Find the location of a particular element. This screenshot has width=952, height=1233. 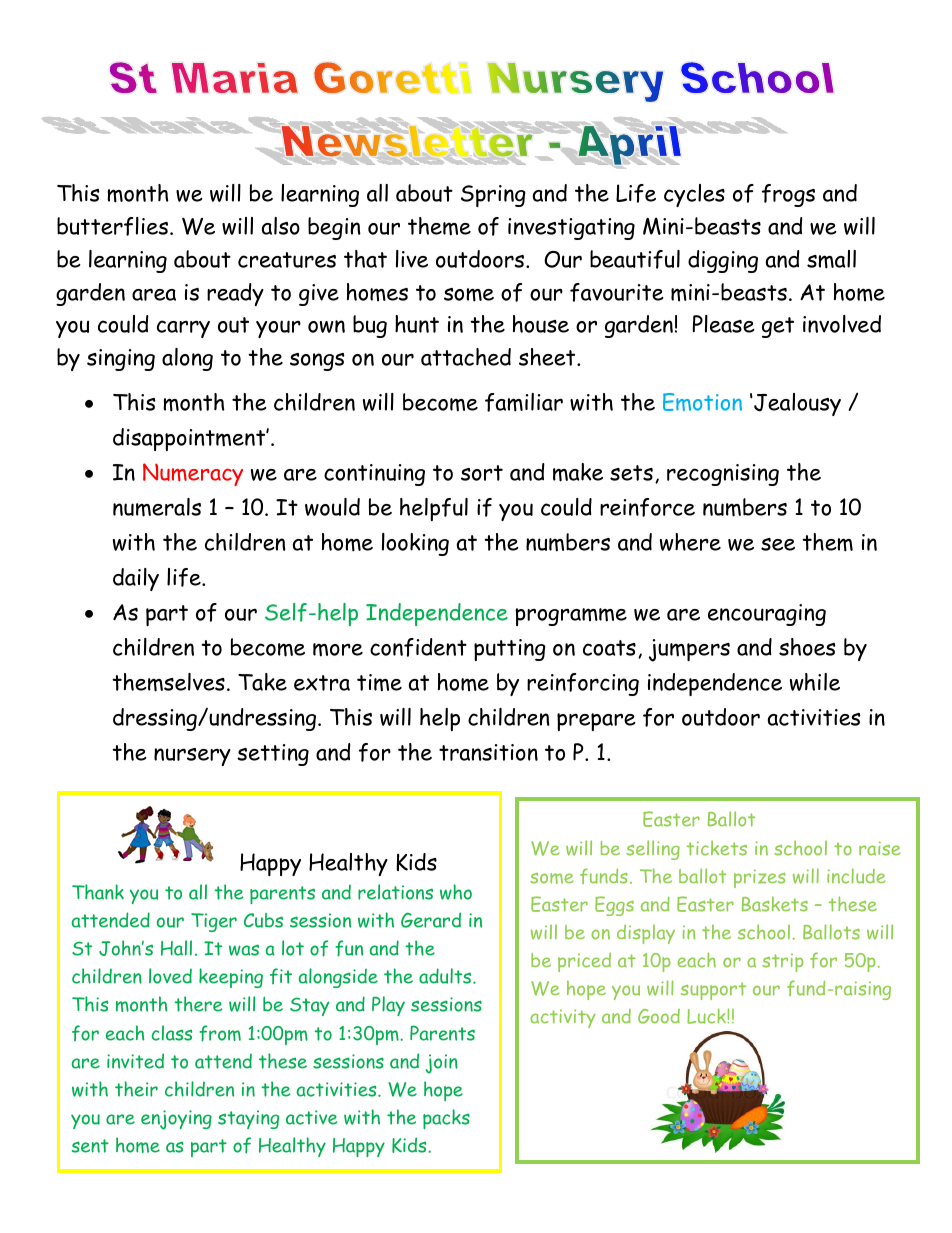

Numeracy is located at coordinates (193, 474).
